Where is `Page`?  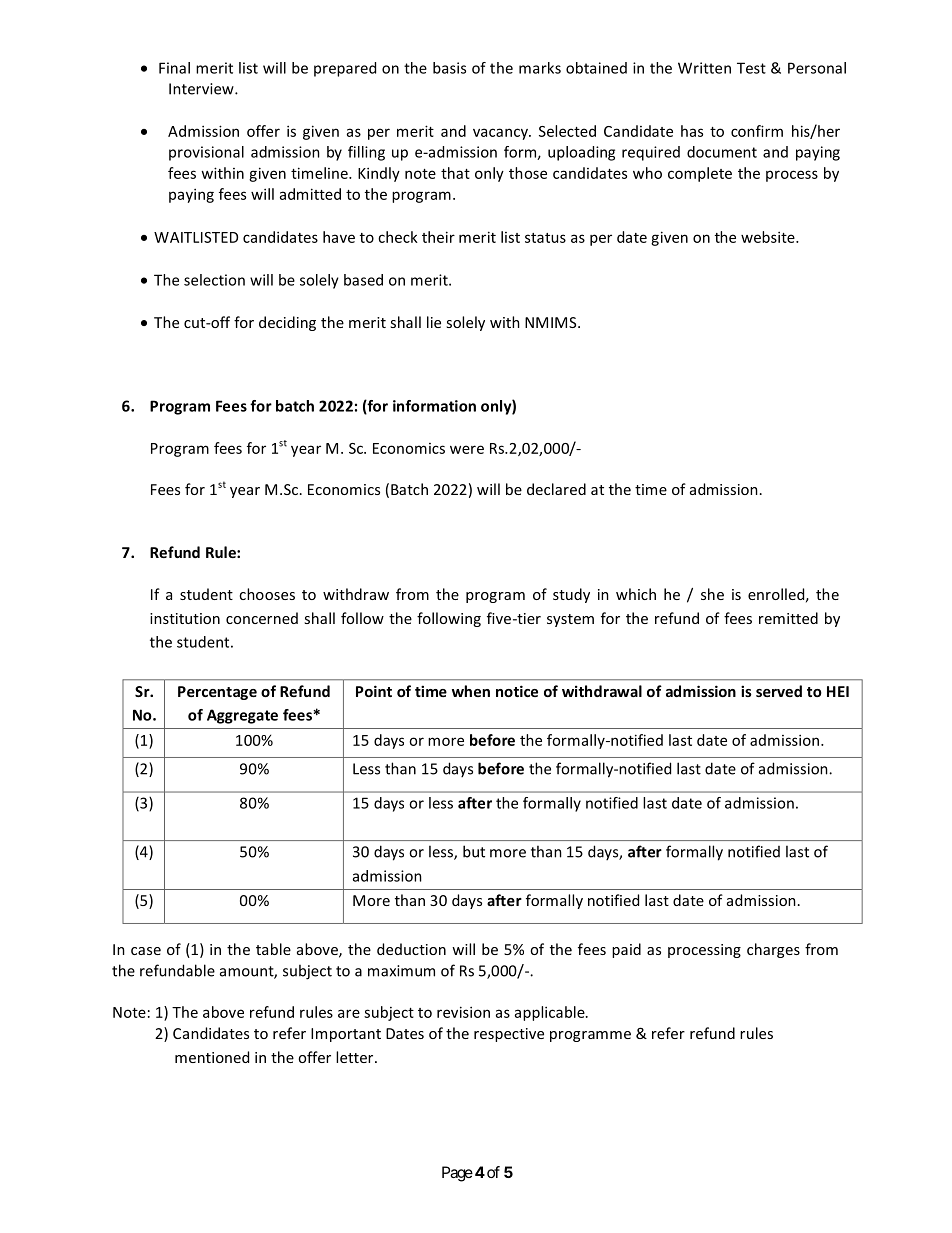
Page is located at coordinates (457, 1174).
